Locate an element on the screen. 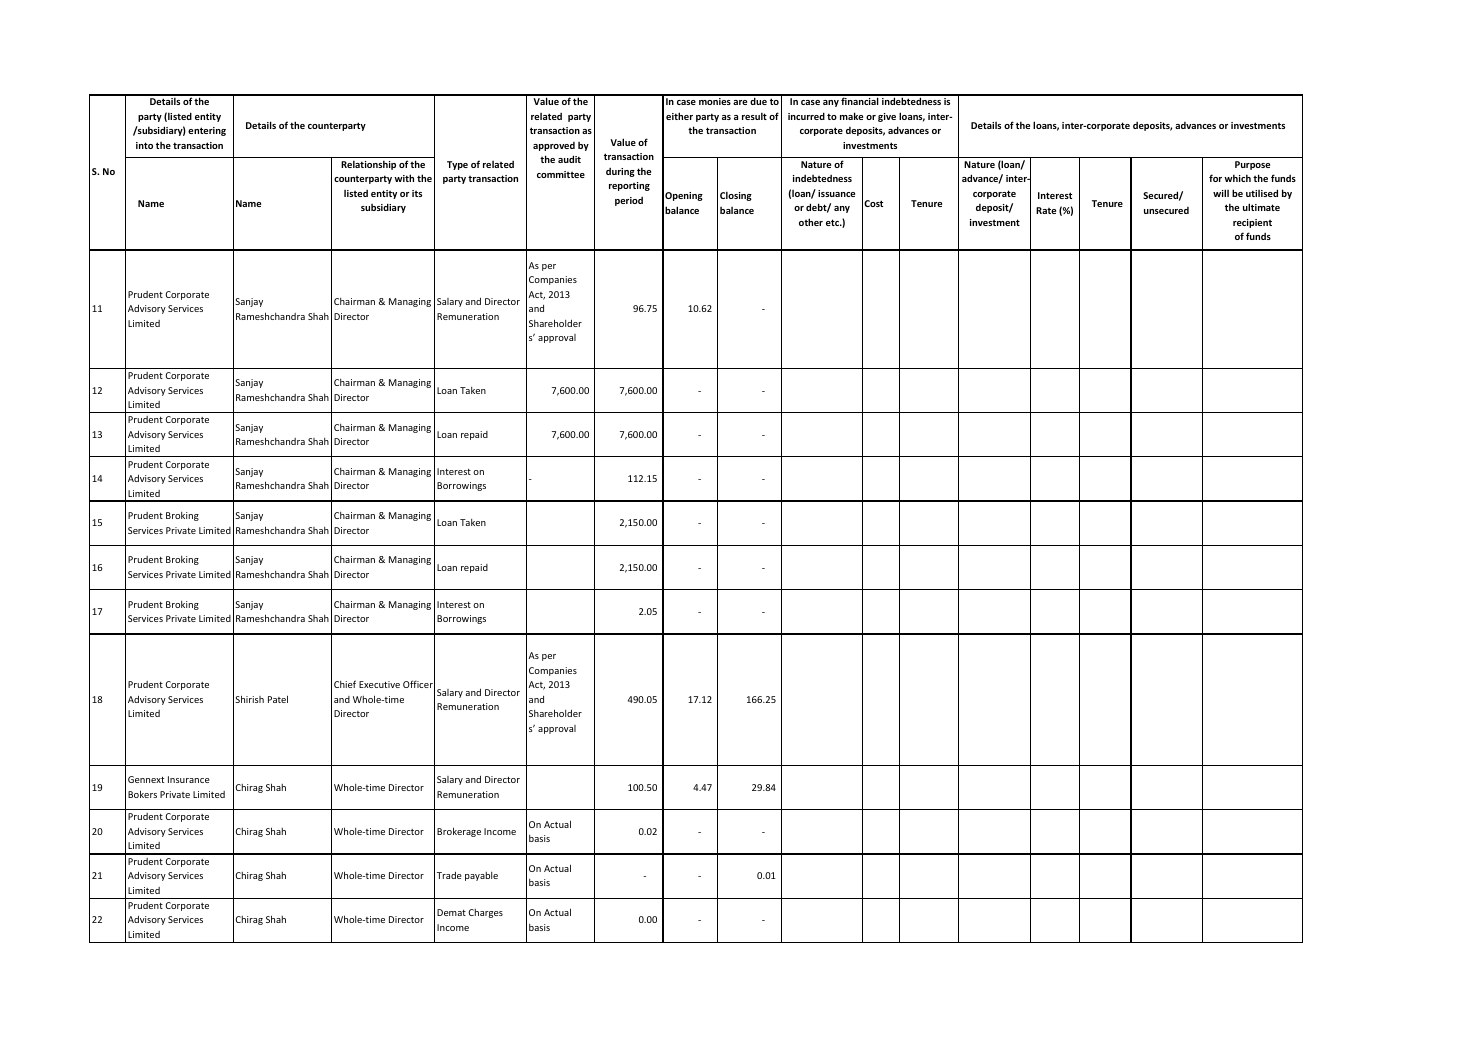  Trade is located at coordinates (449, 875).
